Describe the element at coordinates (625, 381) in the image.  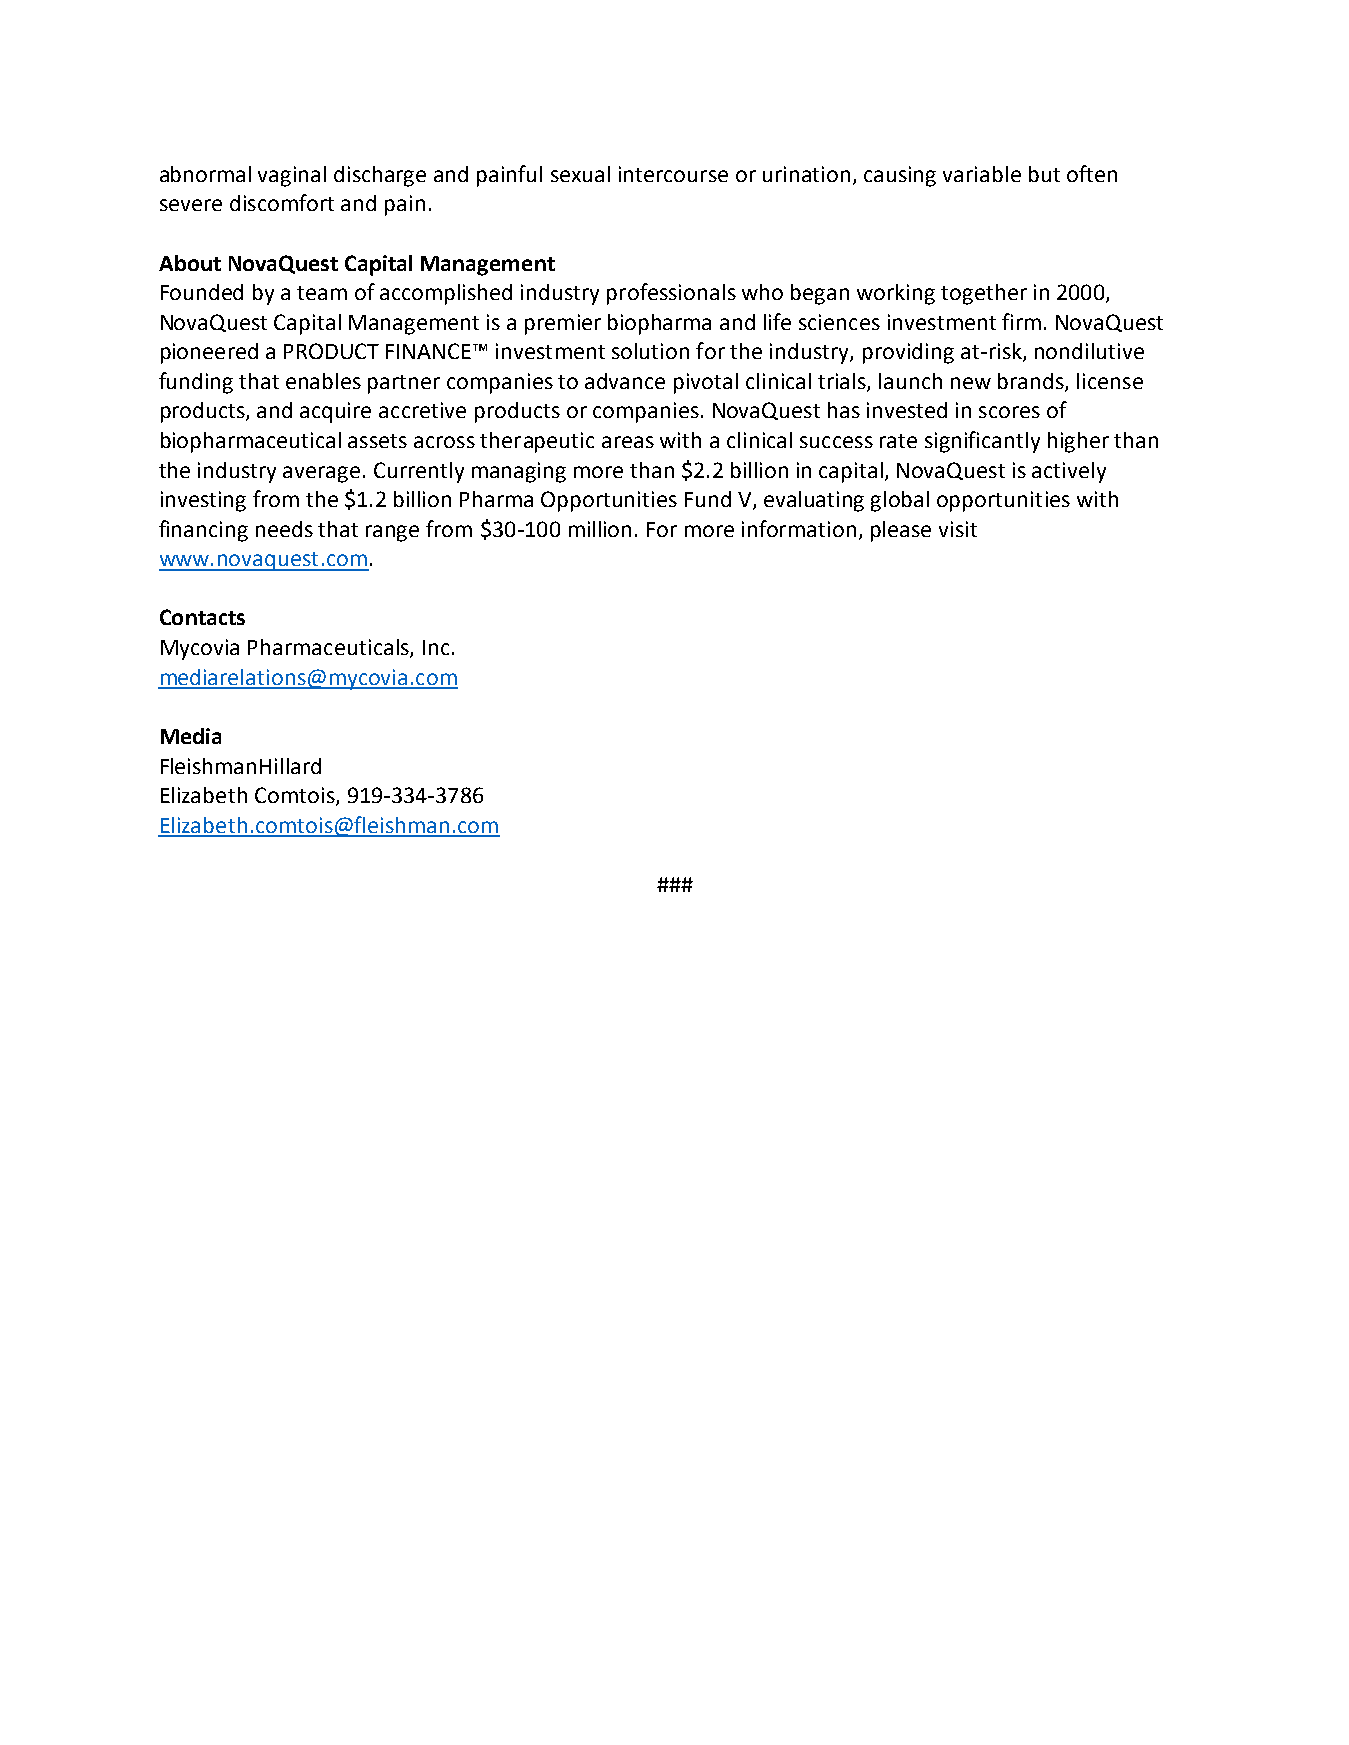
I see `advance` at that location.
